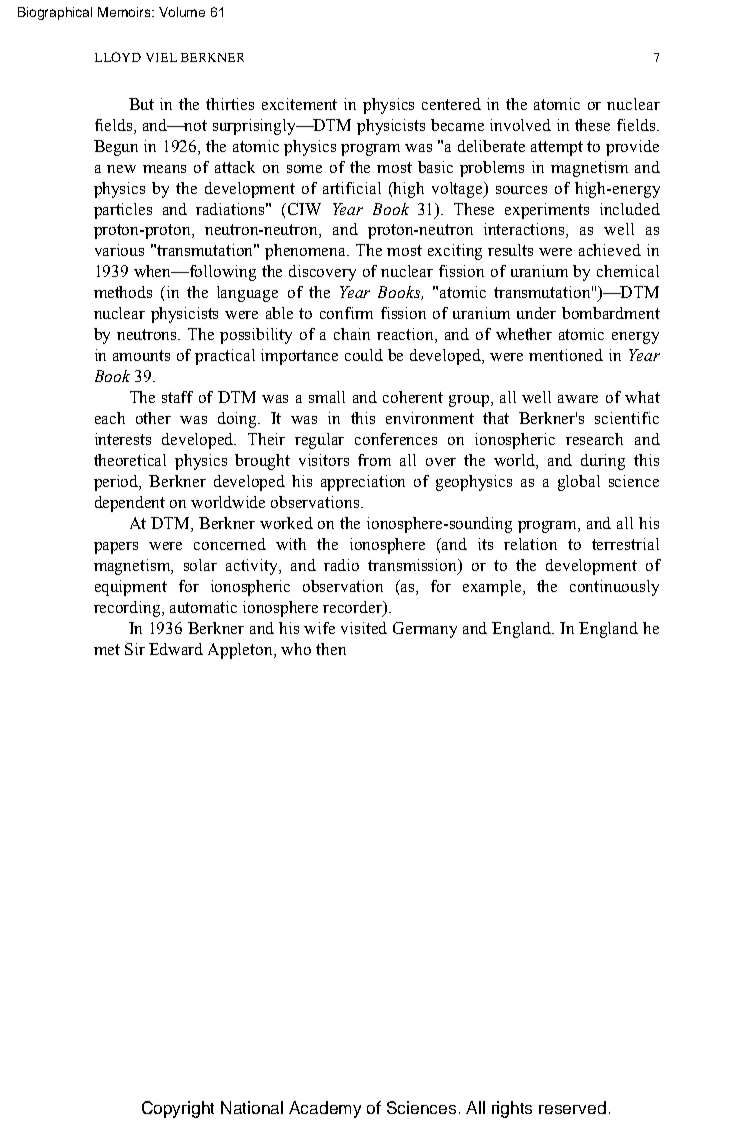 The image size is (754, 1131). What do you see at coordinates (346, 313) in the screenshot?
I see `confirm` at bounding box center [346, 313].
